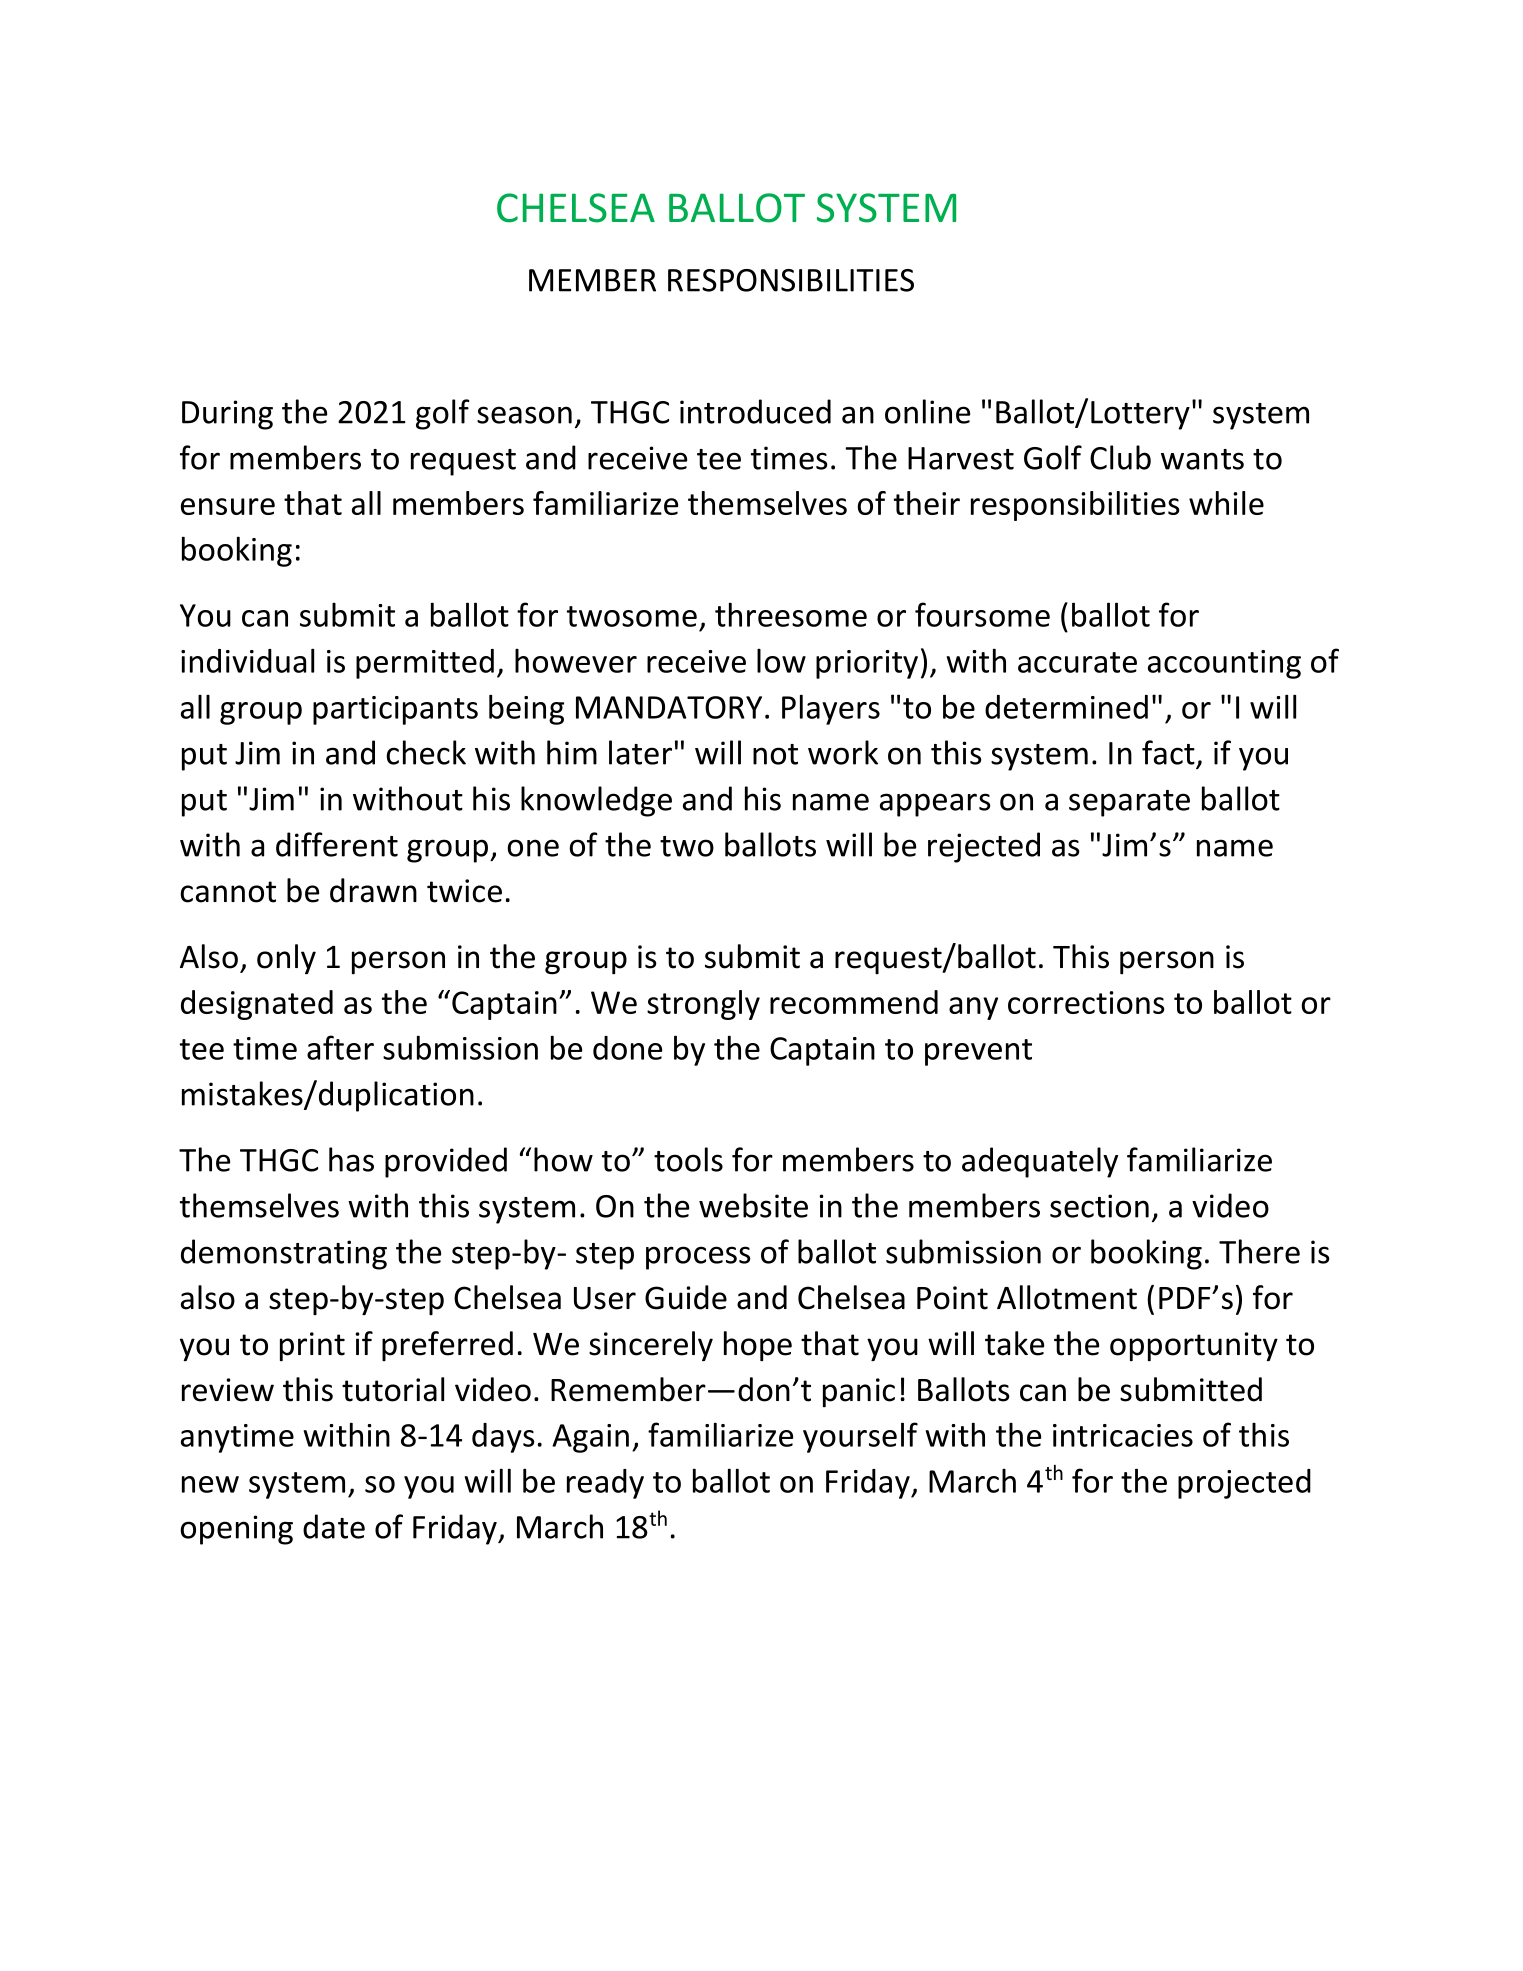 This screenshot has height=1971, width=1523. Describe the element at coordinates (334, 1526) in the screenshot. I see `date` at that location.
